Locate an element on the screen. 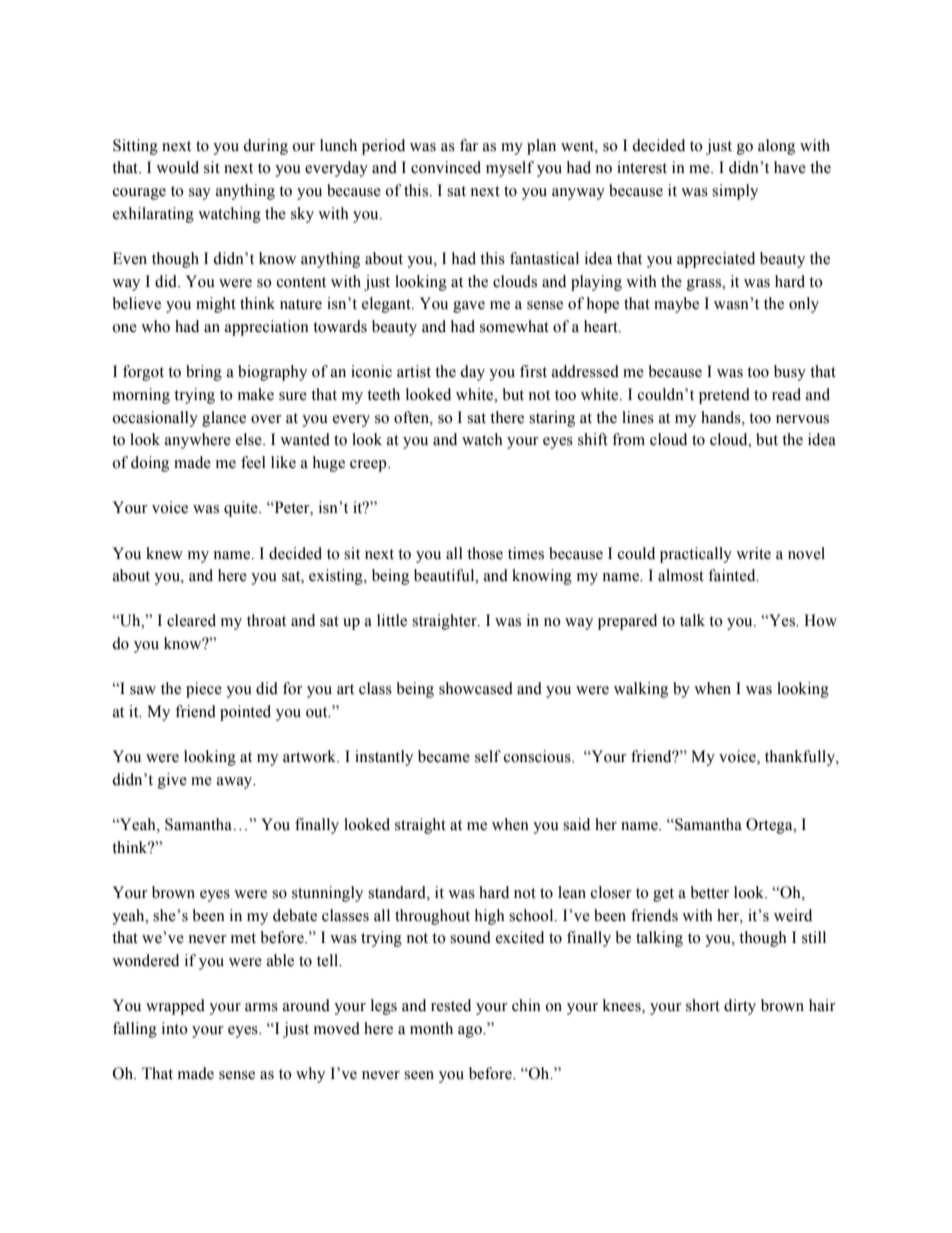 This screenshot has height=1233, width=952. hands is located at coordinates (722, 417).
